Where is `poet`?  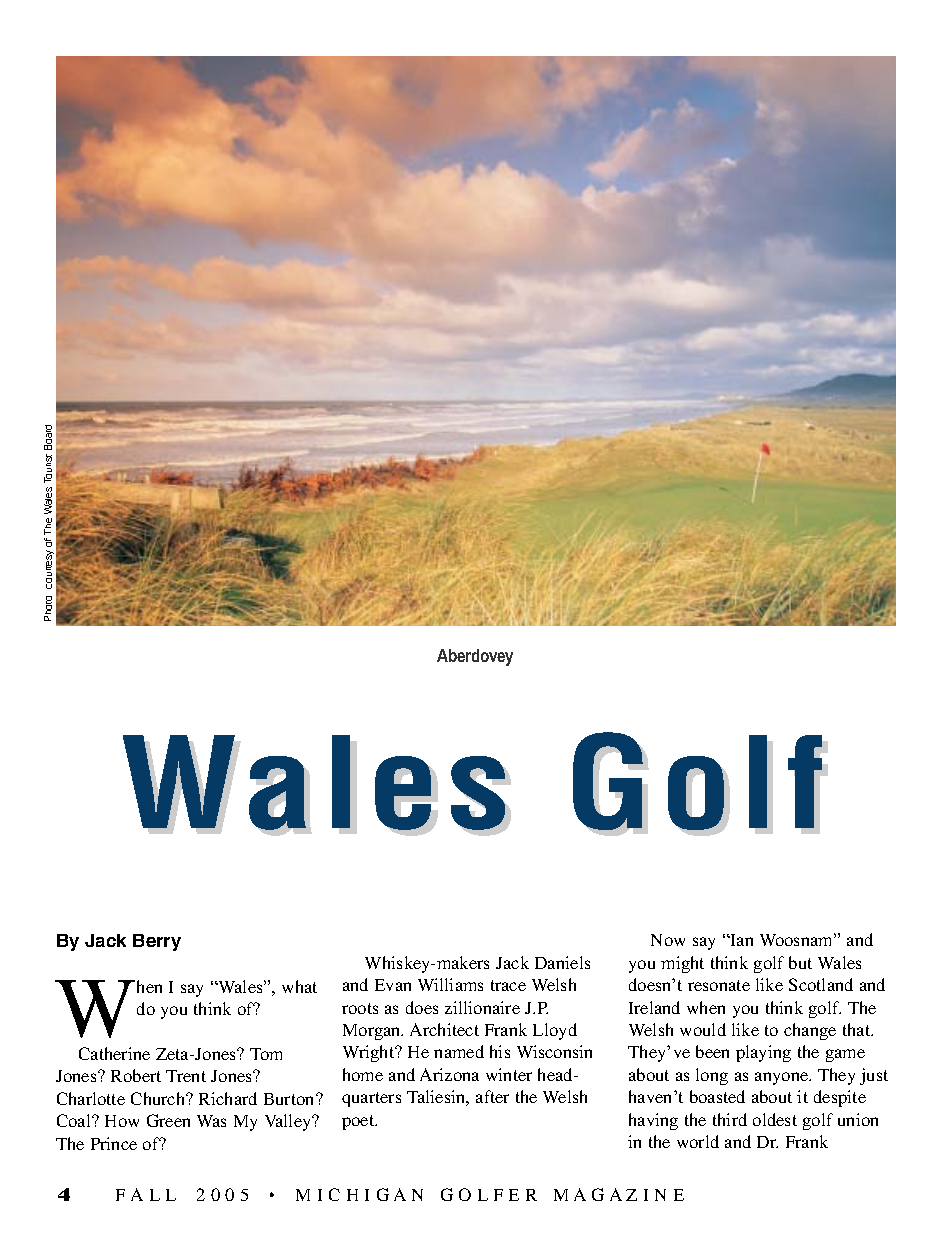 poet is located at coordinates (359, 1122).
